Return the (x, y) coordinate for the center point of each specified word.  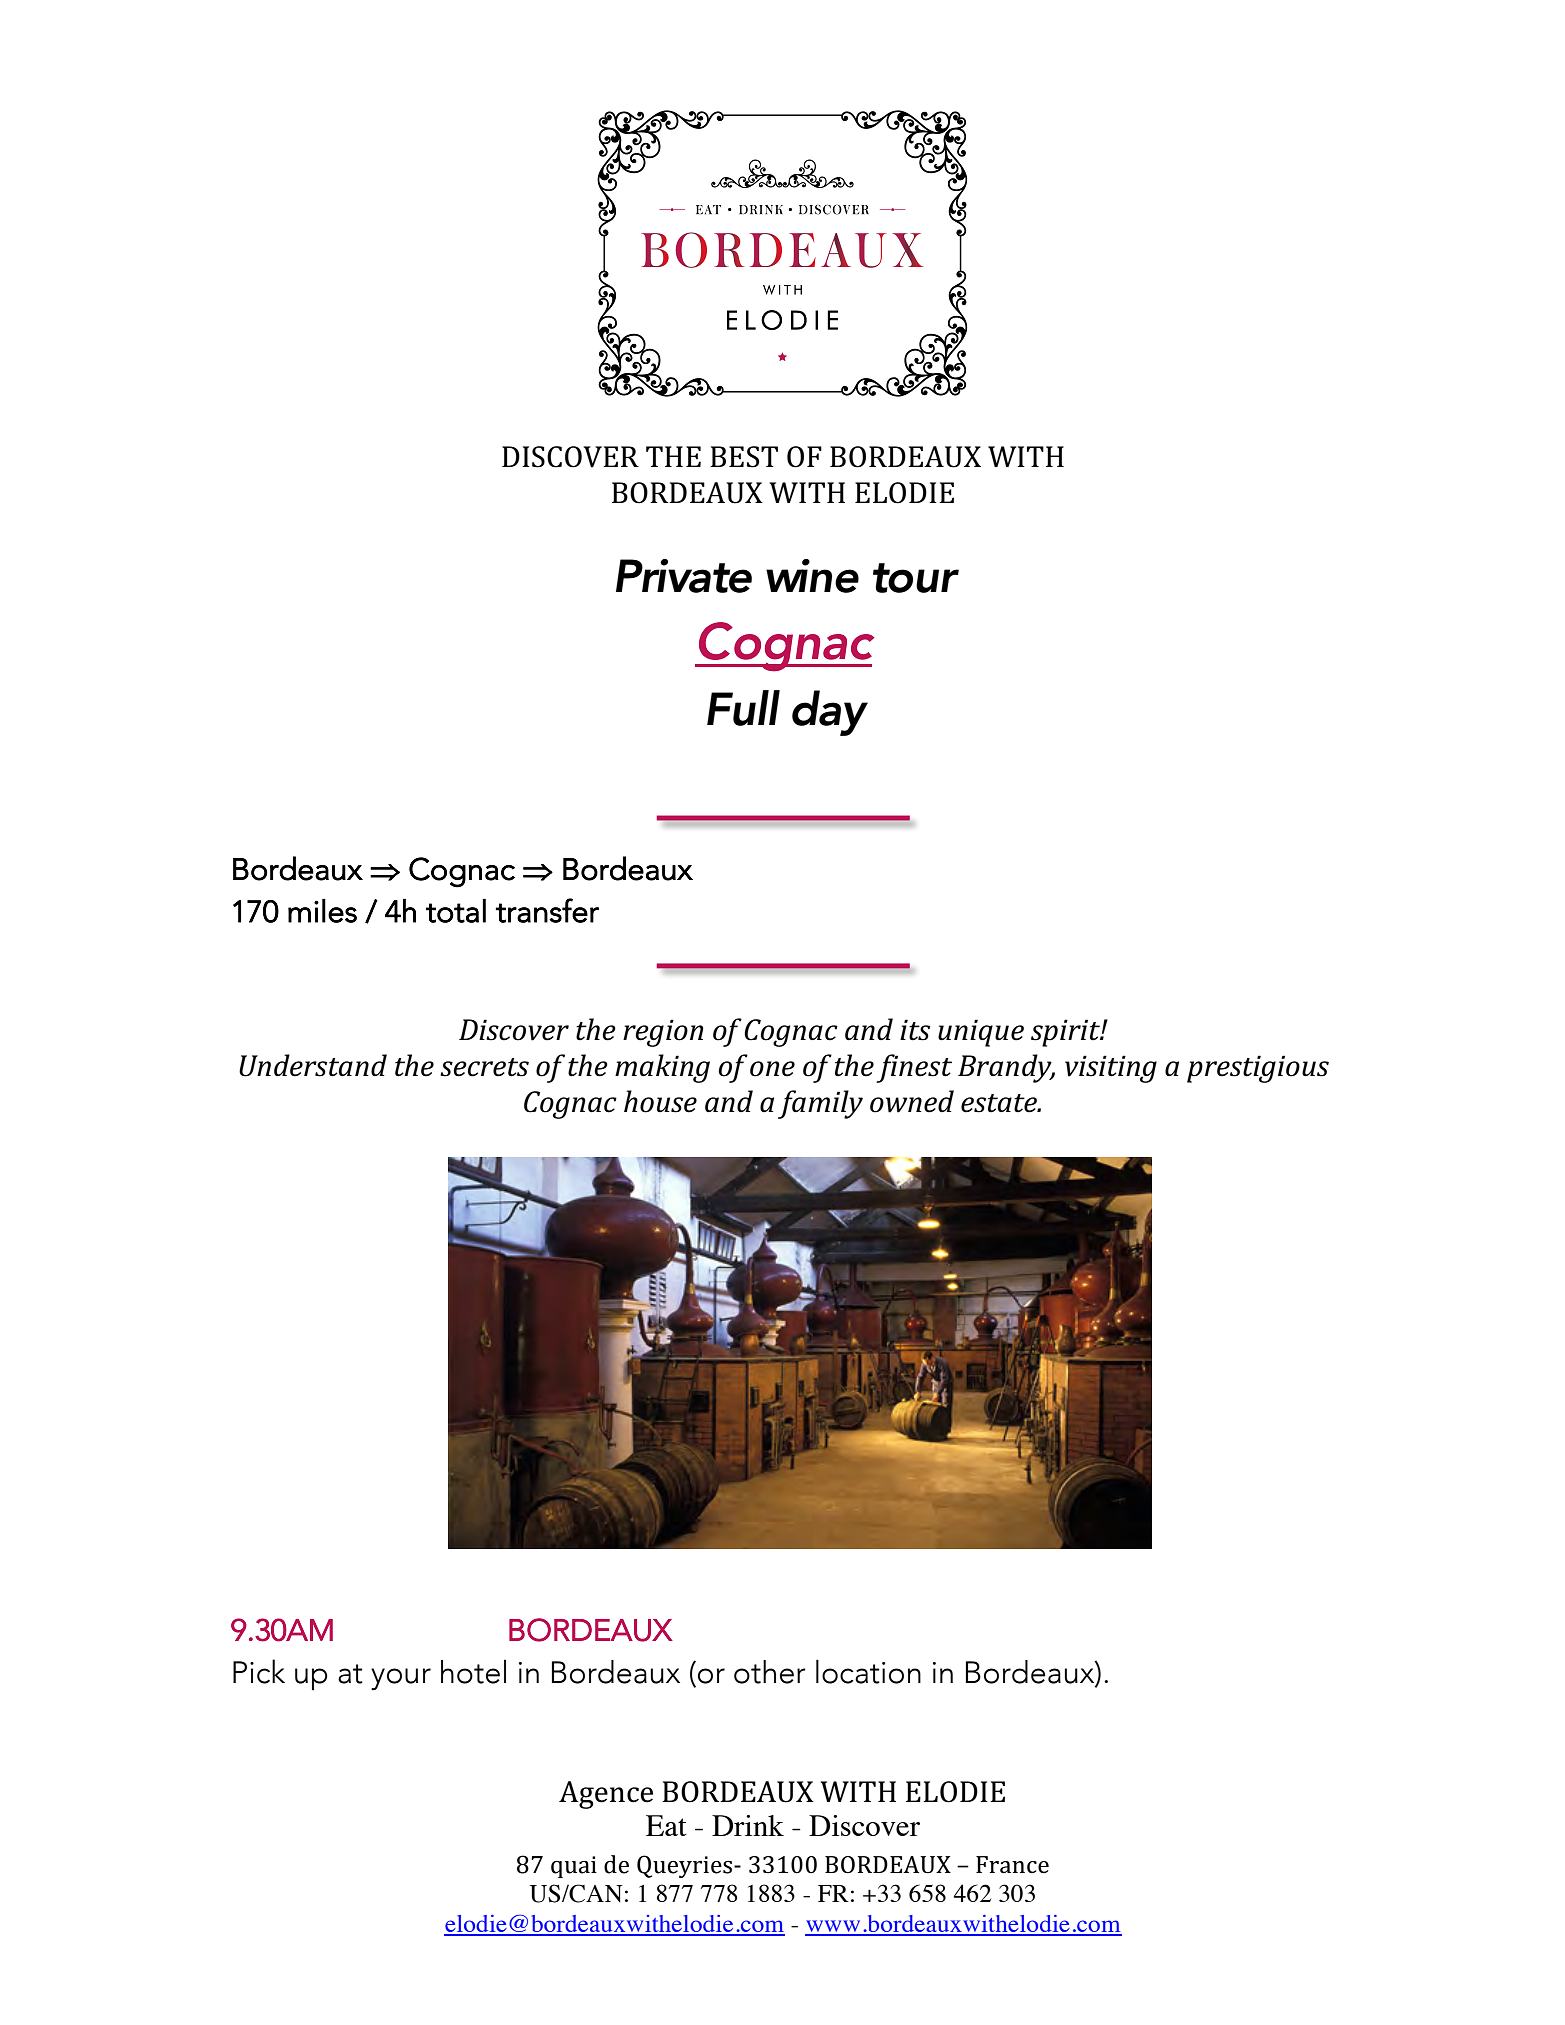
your (401, 1679)
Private (684, 576)
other (770, 1672)
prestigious (1258, 1069)
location (868, 1671)
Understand (313, 1065)
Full (743, 708)
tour (916, 578)
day (830, 713)
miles (322, 911)
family (820, 1104)
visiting (1111, 1069)
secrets (484, 1067)
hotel (473, 1671)
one (772, 1069)
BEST (744, 457)
